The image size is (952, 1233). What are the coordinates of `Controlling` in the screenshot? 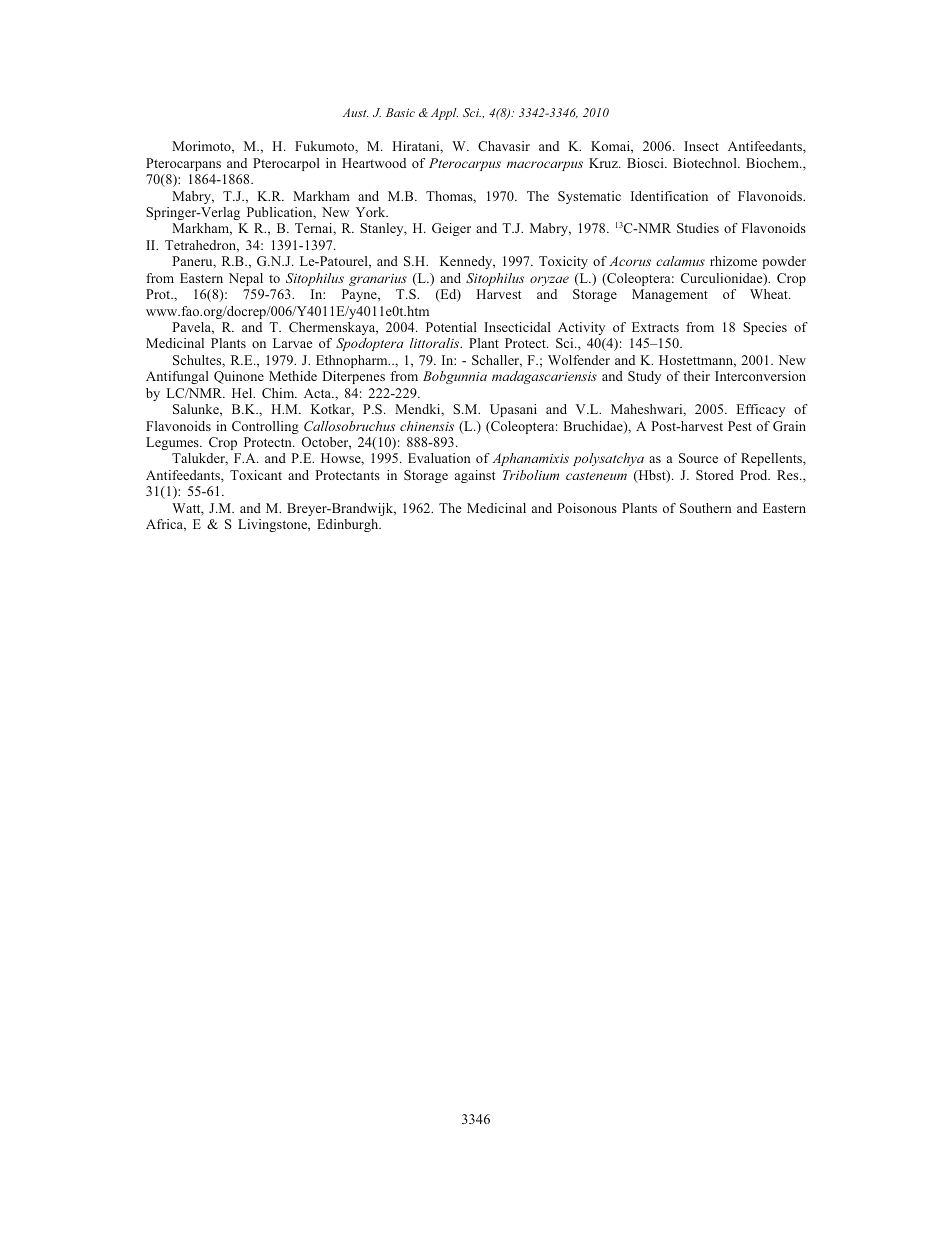 It's located at (265, 427).
